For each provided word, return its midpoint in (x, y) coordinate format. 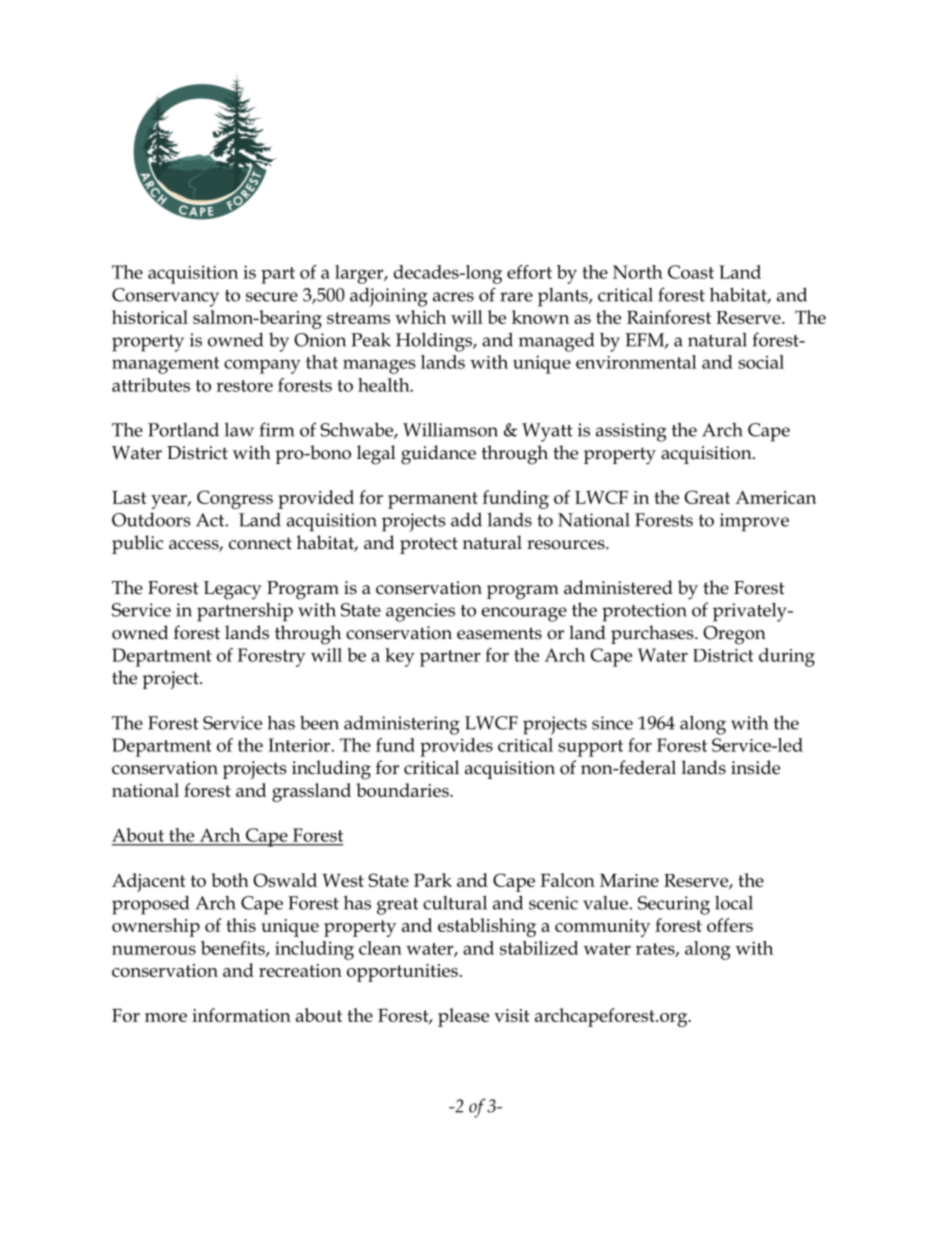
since (612, 723)
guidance (438, 455)
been (319, 723)
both (230, 880)
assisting (631, 432)
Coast (691, 272)
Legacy (233, 590)
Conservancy (165, 297)
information (241, 1015)
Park (433, 880)
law (239, 429)
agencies (420, 612)
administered (618, 587)
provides (456, 747)
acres (453, 297)
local (734, 903)
